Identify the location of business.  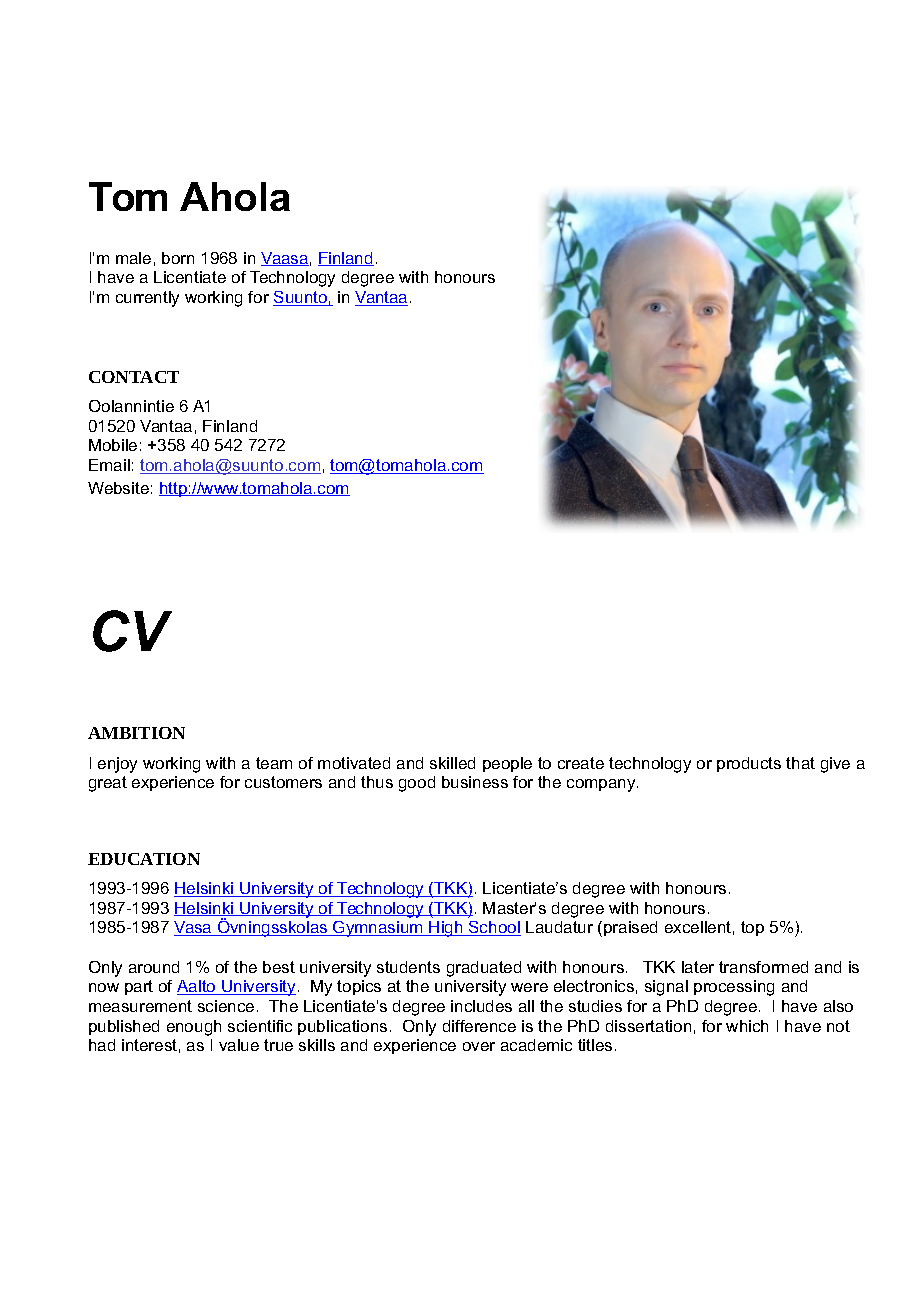
(475, 782).
